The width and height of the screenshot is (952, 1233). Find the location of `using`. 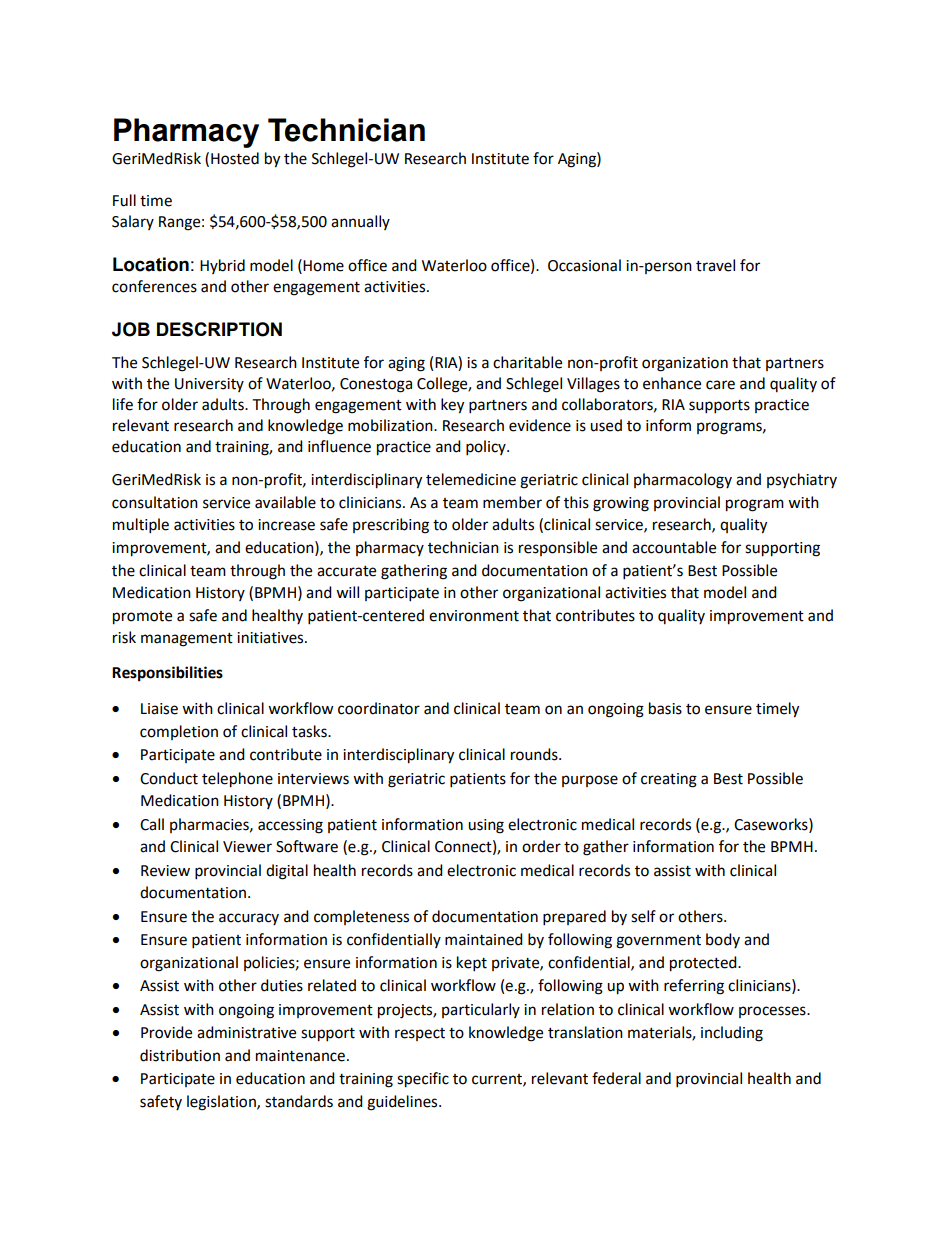

using is located at coordinates (486, 826).
